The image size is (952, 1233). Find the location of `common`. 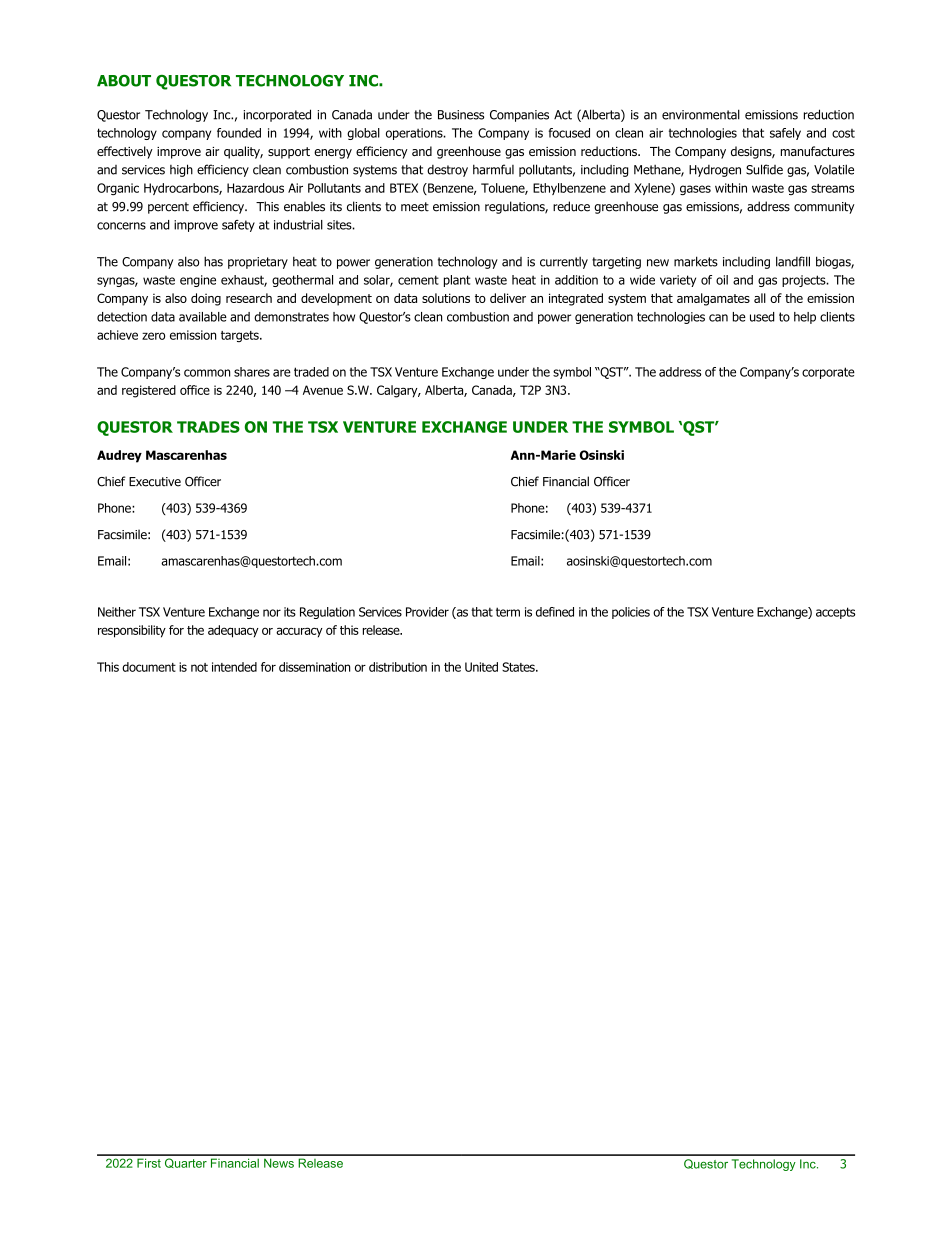

common is located at coordinates (207, 373).
